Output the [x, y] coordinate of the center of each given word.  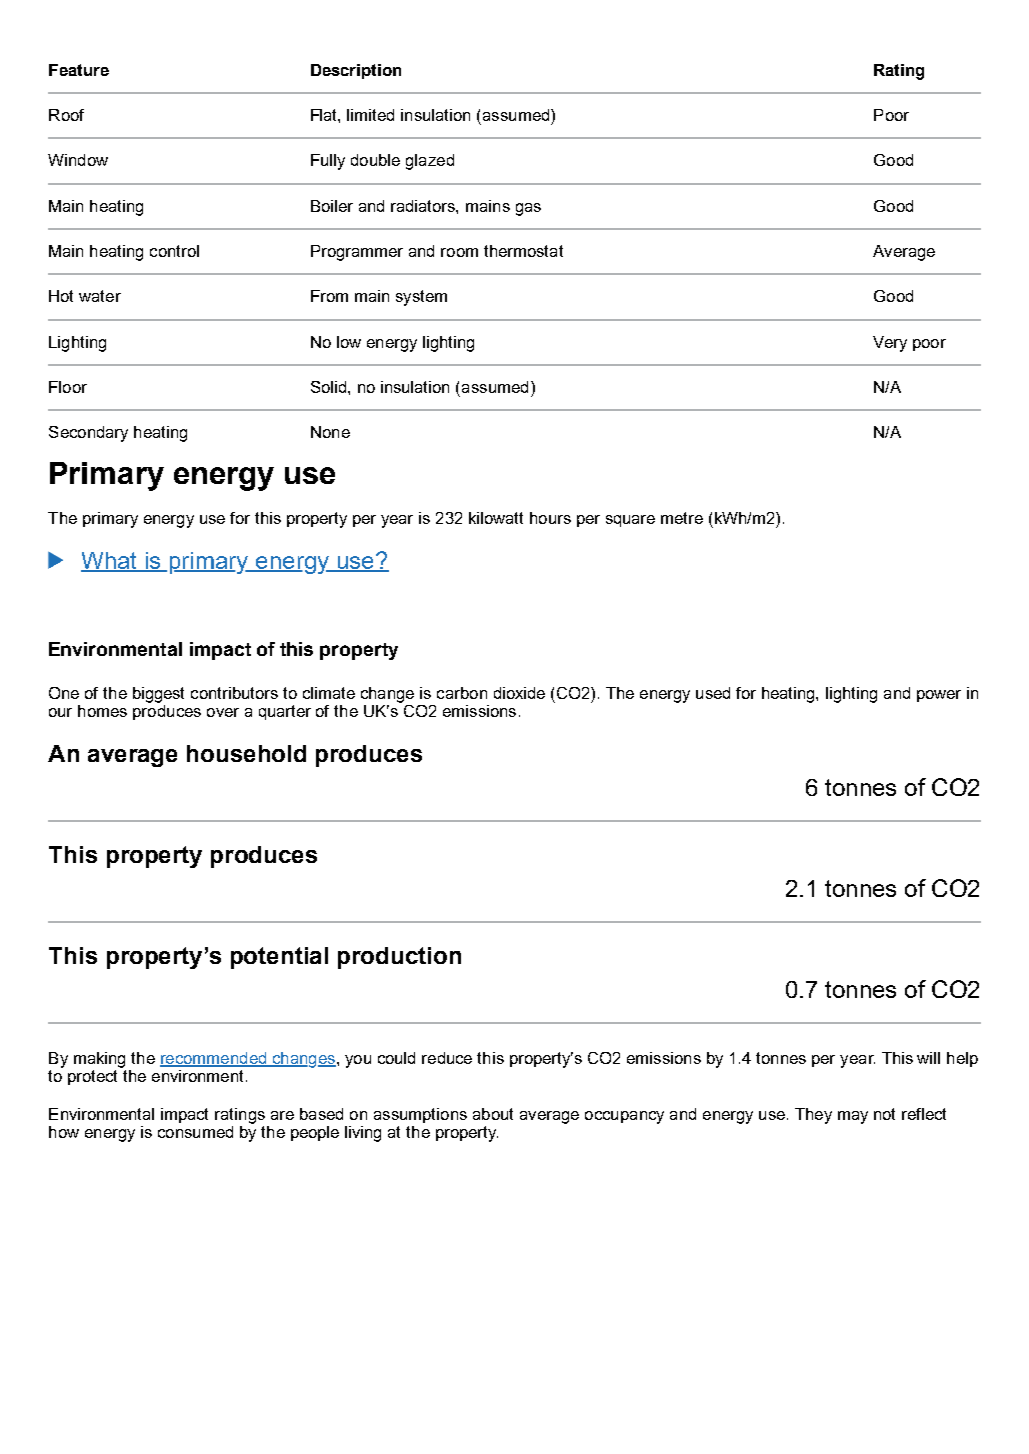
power [939, 696]
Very [890, 344]
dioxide [519, 693]
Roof [66, 115]
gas [528, 209]
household [246, 753]
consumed [195, 1132]
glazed [430, 162]
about [493, 1114]
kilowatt [496, 518]
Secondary [88, 434]
